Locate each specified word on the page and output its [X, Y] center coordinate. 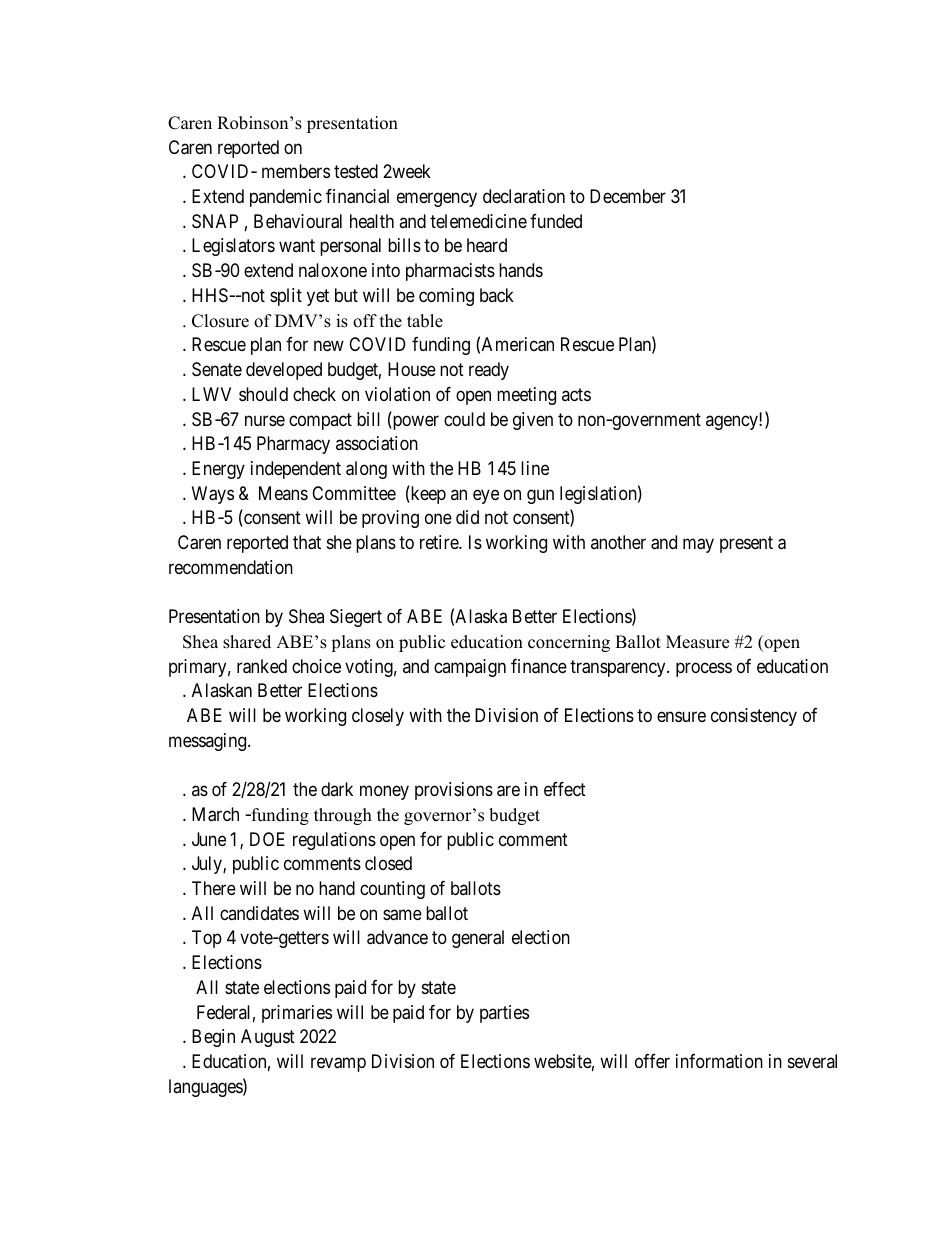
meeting [526, 396]
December [628, 196]
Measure [697, 642]
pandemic [286, 198]
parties [504, 1014]
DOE [267, 839]
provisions [454, 791]
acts [576, 394]
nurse [265, 420]
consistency [754, 717]
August [268, 1038]
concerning [569, 643]
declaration [524, 196]
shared [247, 642]
